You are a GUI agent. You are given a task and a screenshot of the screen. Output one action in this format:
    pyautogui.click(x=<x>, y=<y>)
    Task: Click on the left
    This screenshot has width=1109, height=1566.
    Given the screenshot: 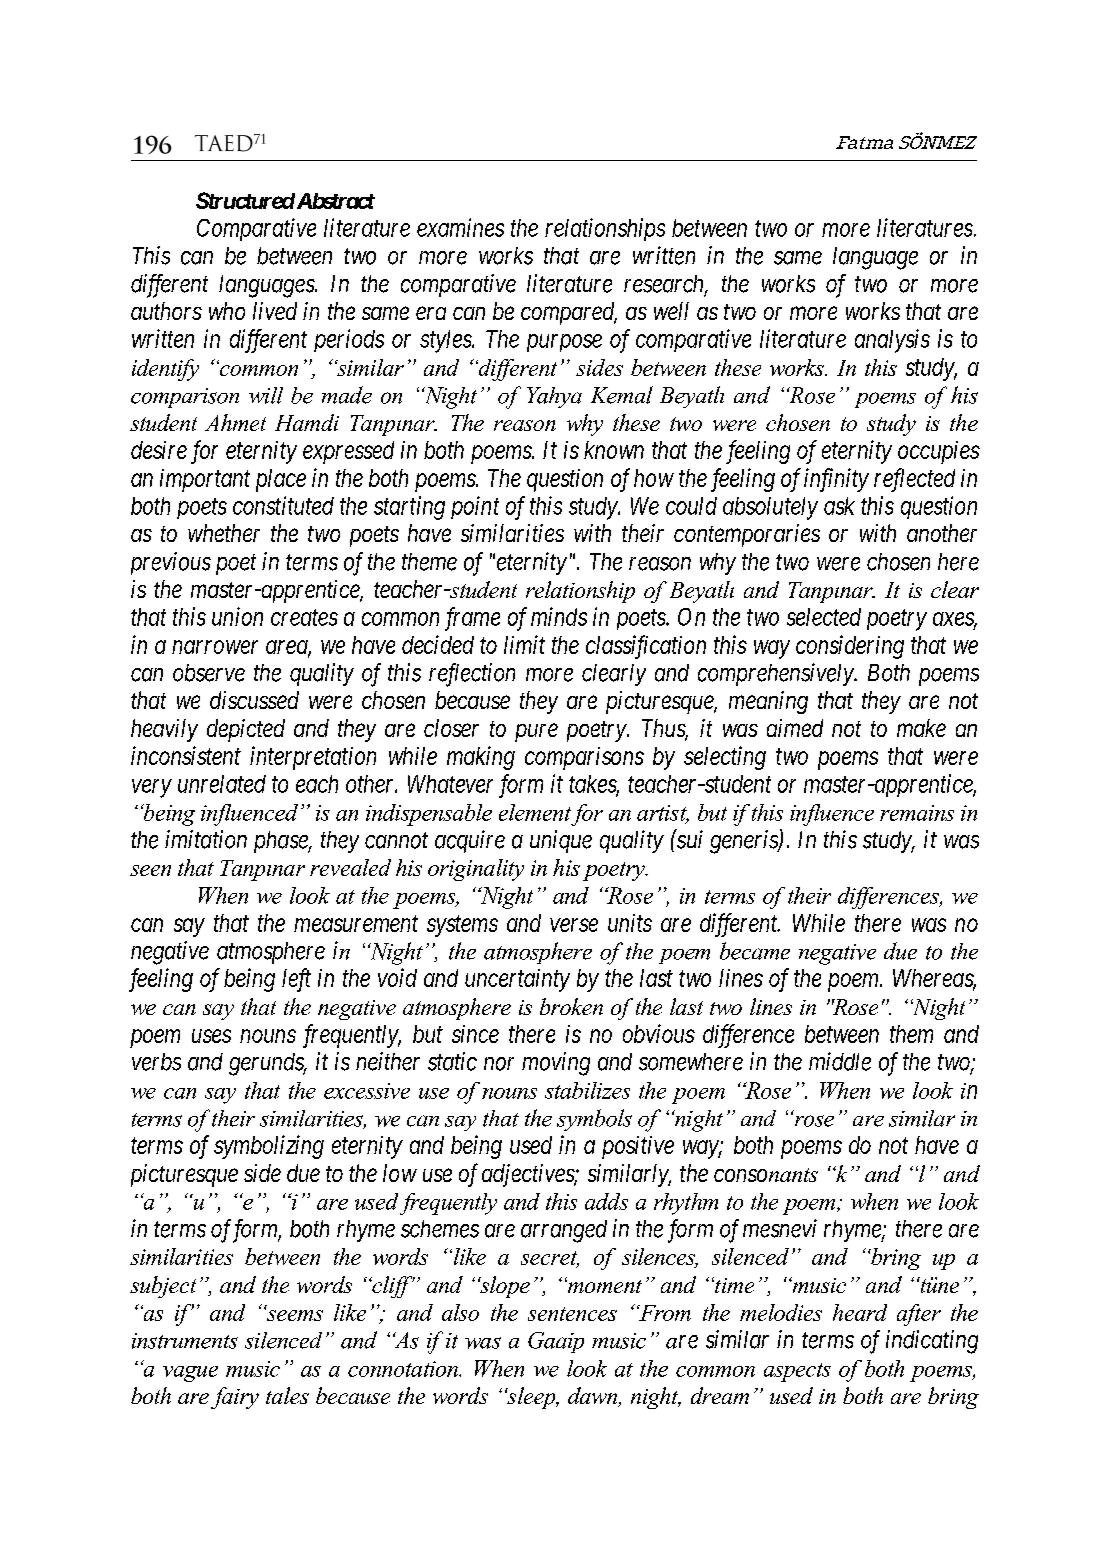 What is the action you would take?
    pyautogui.click(x=296, y=980)
